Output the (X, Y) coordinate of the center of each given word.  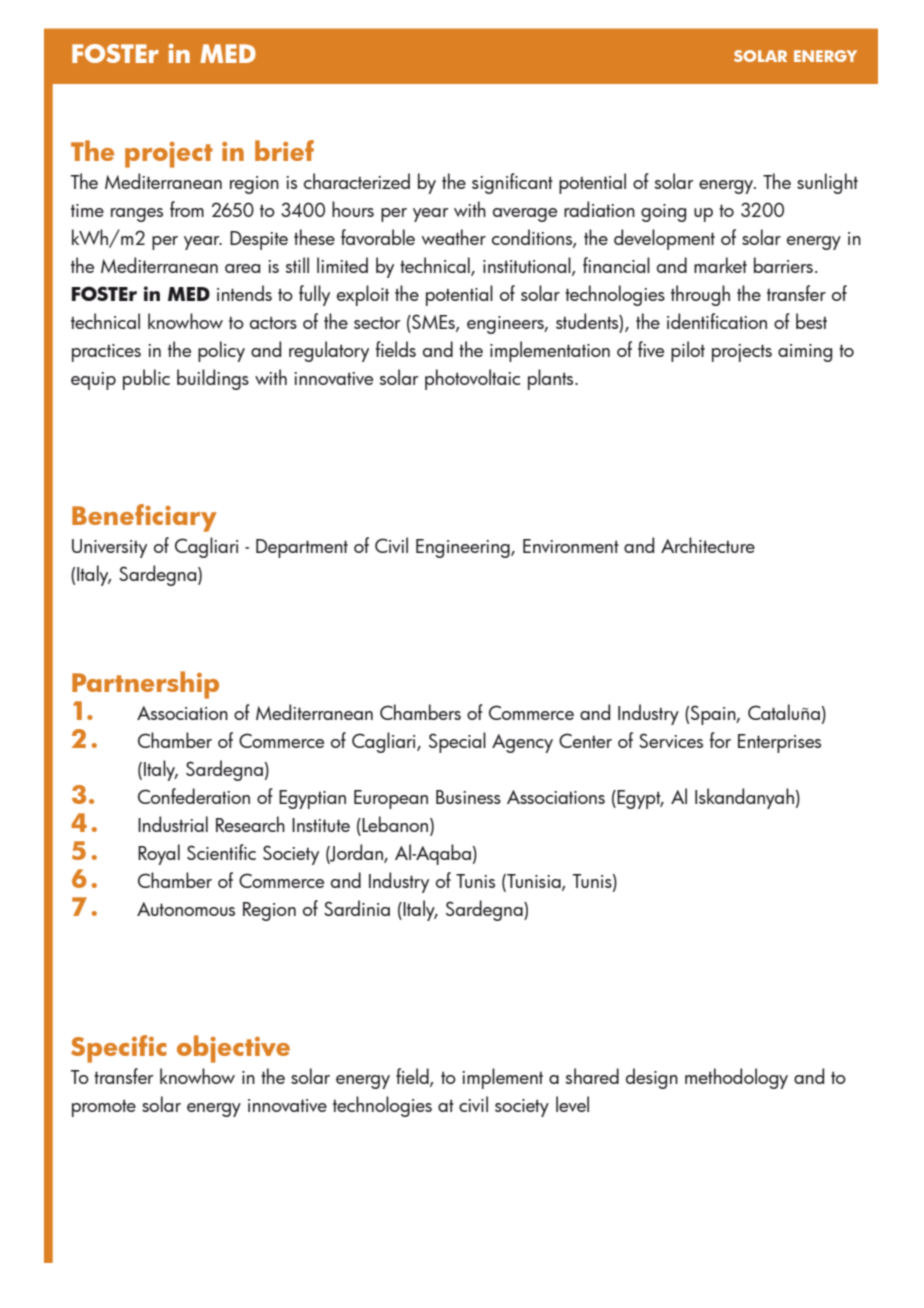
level (572, 1104)
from (187, 209)
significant (512, 183)
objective (233, 1049)
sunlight (827, 183)
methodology (736, 1078)
